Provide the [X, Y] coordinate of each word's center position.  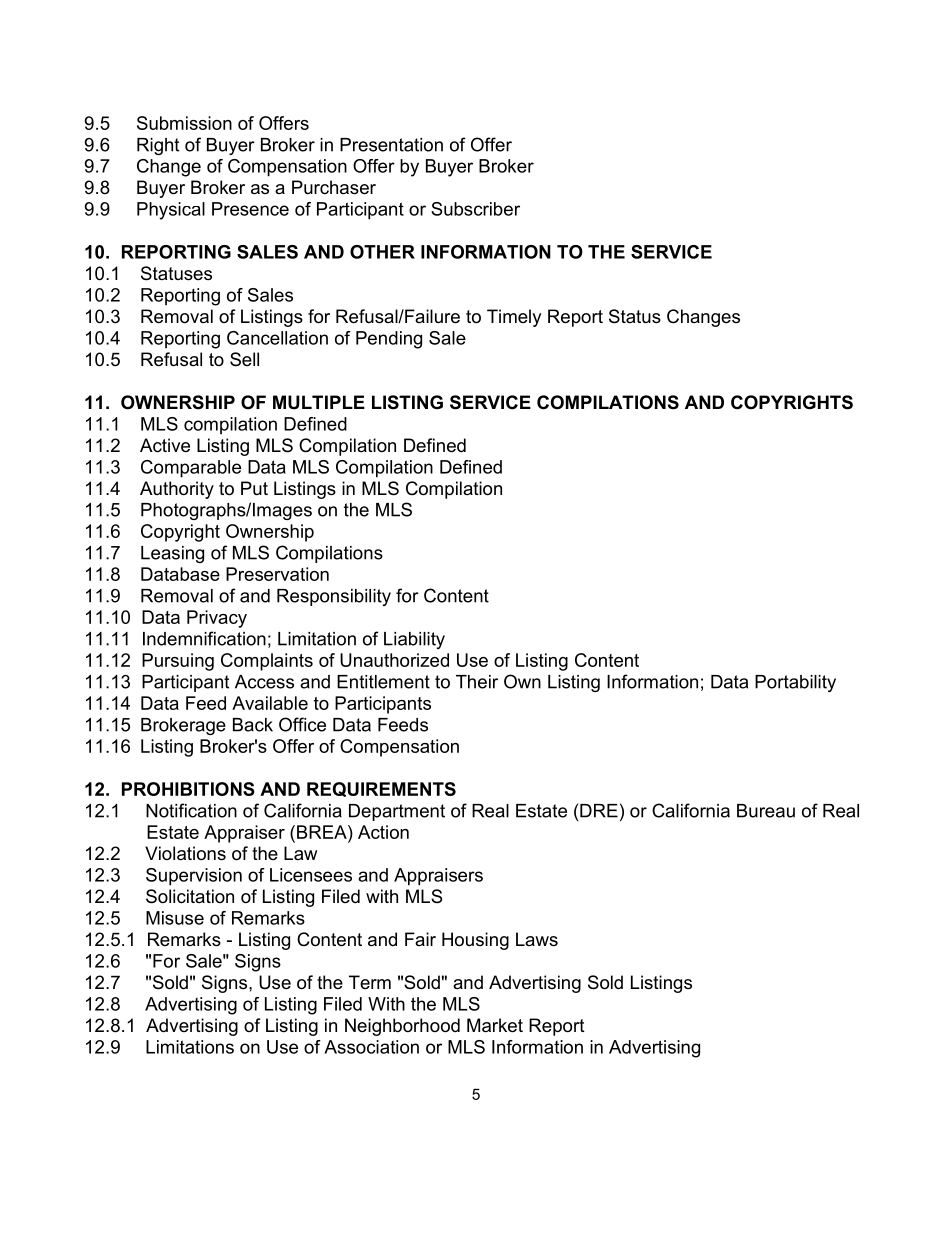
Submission [184, 123]
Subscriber [475, 209]
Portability [795, 683]
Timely [514, 318]
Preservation [277, 574]
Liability [414, 640]
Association [371, 1047]
